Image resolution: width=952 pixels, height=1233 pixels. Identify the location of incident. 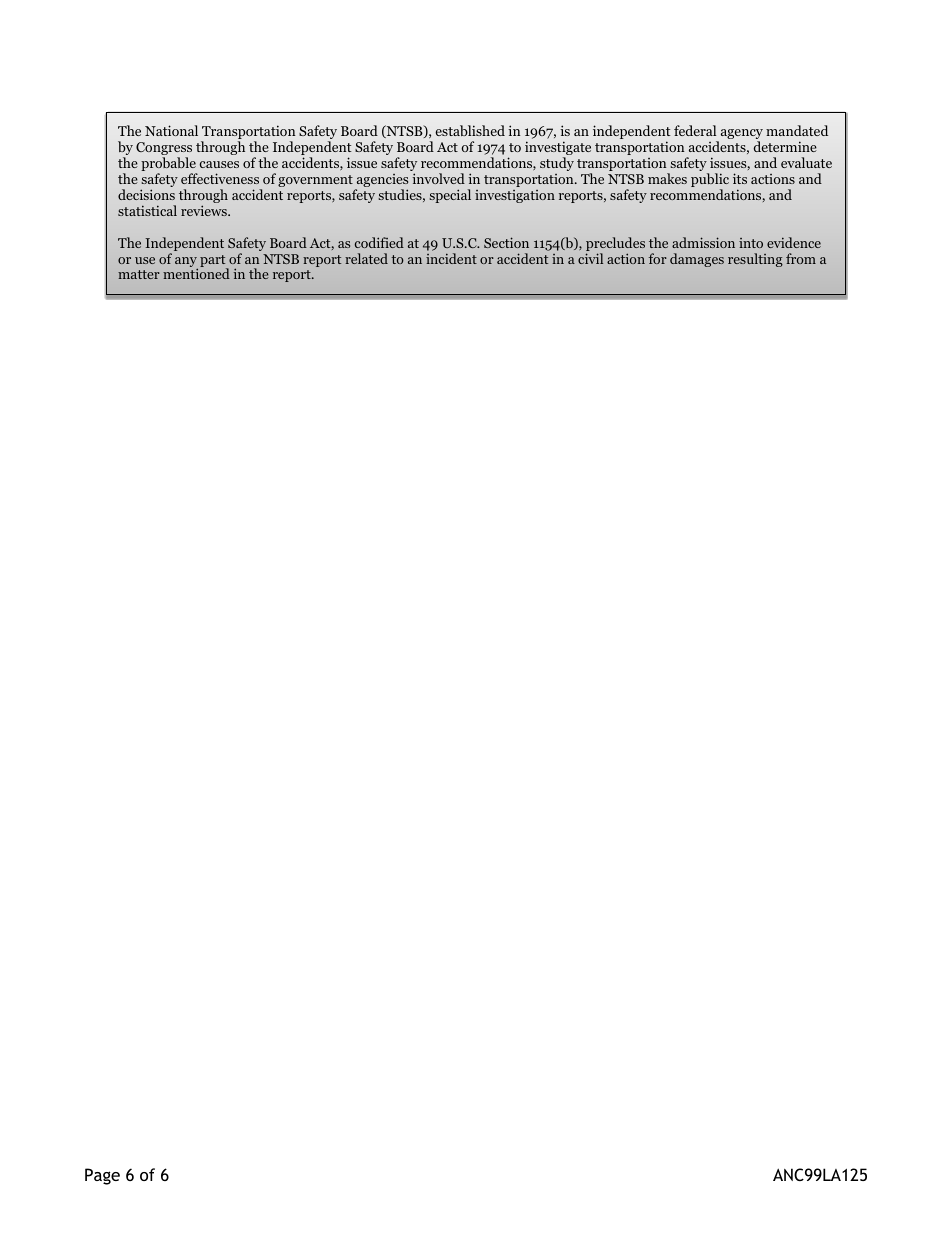
(451, 258).
